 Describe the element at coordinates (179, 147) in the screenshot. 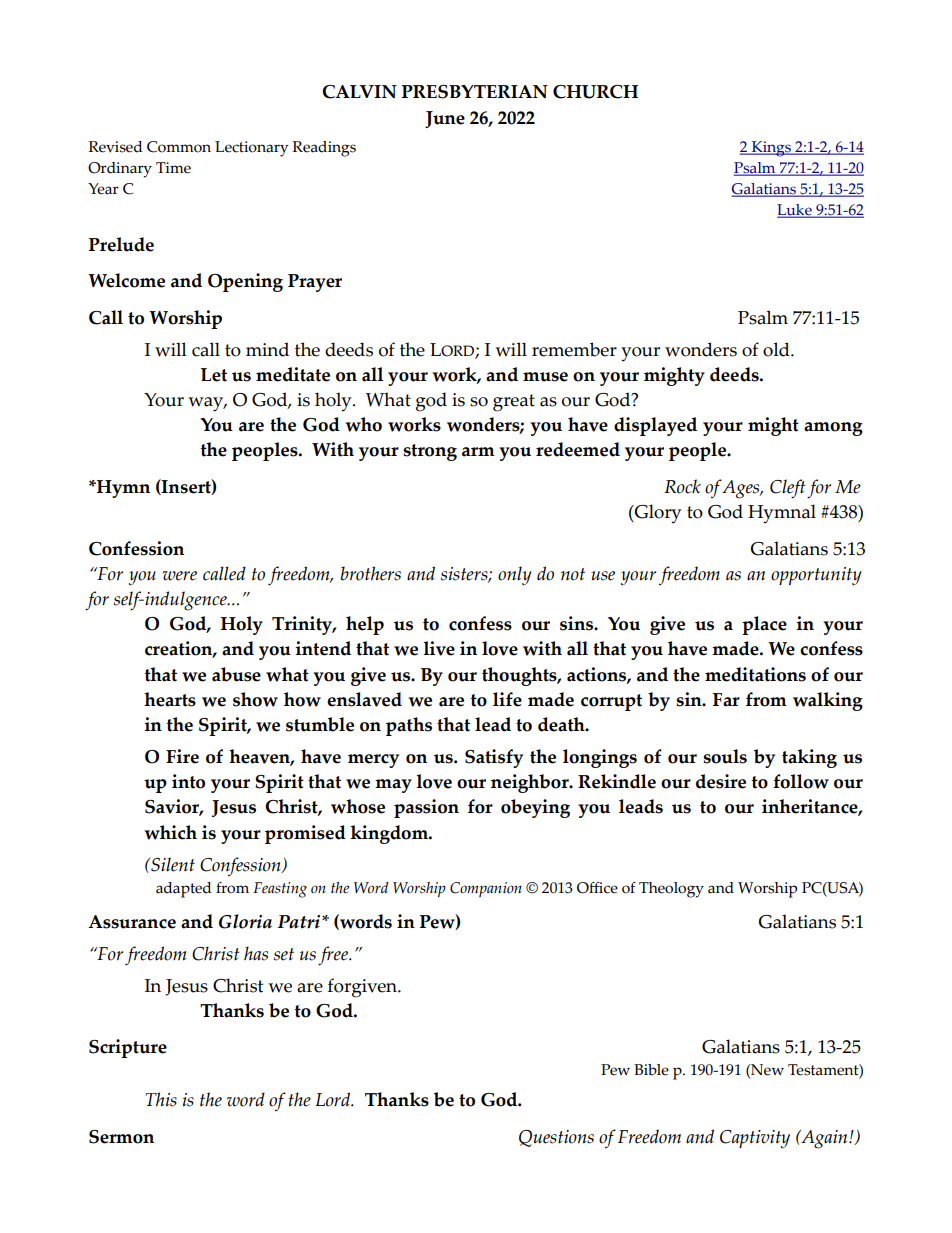

I see `Common` at that location.
